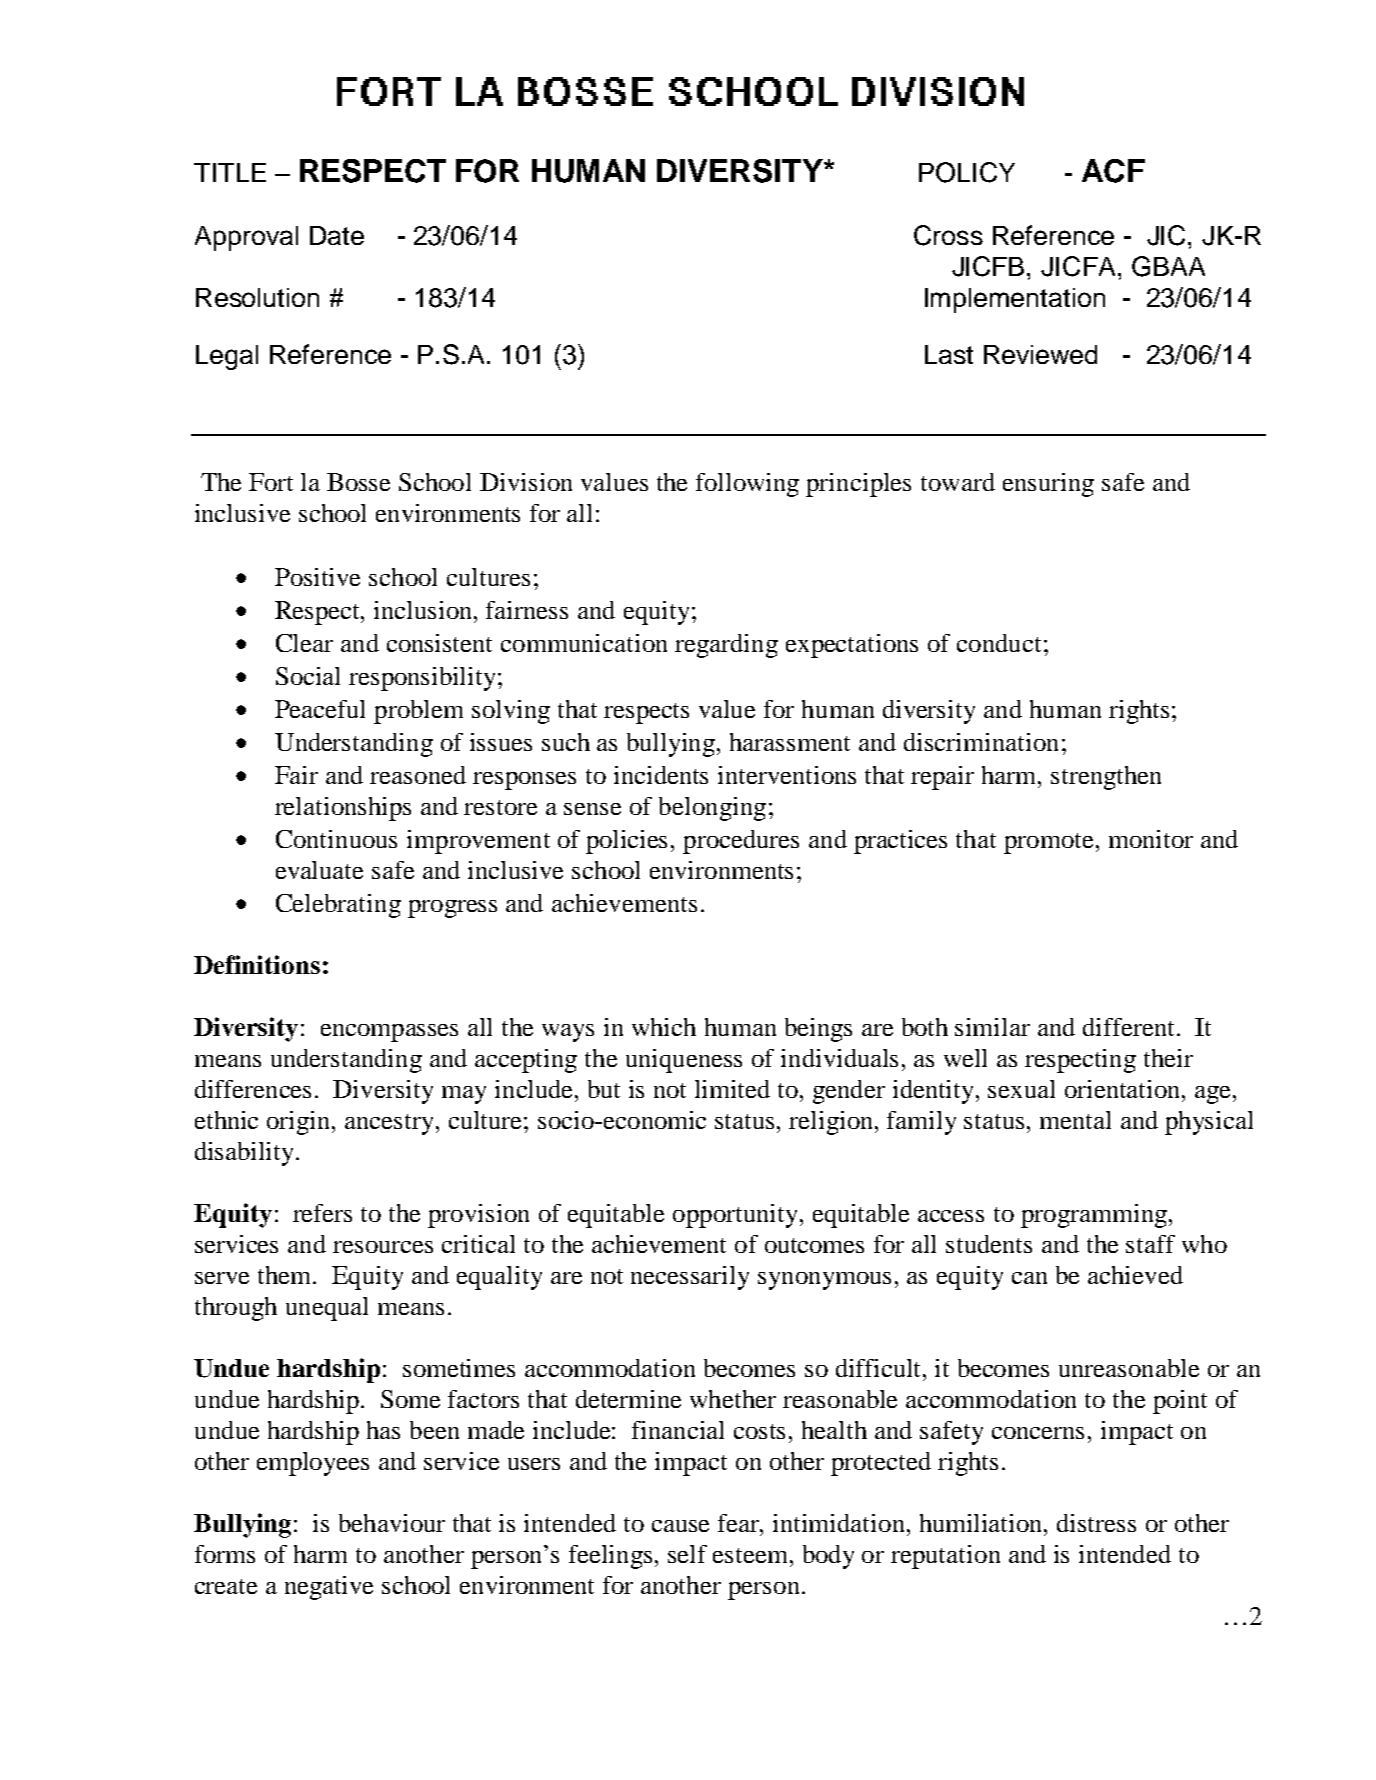 Image resolution: width=1376 pixels, height=1780 pixels. I want to click on Cross, so click(948, 235).
